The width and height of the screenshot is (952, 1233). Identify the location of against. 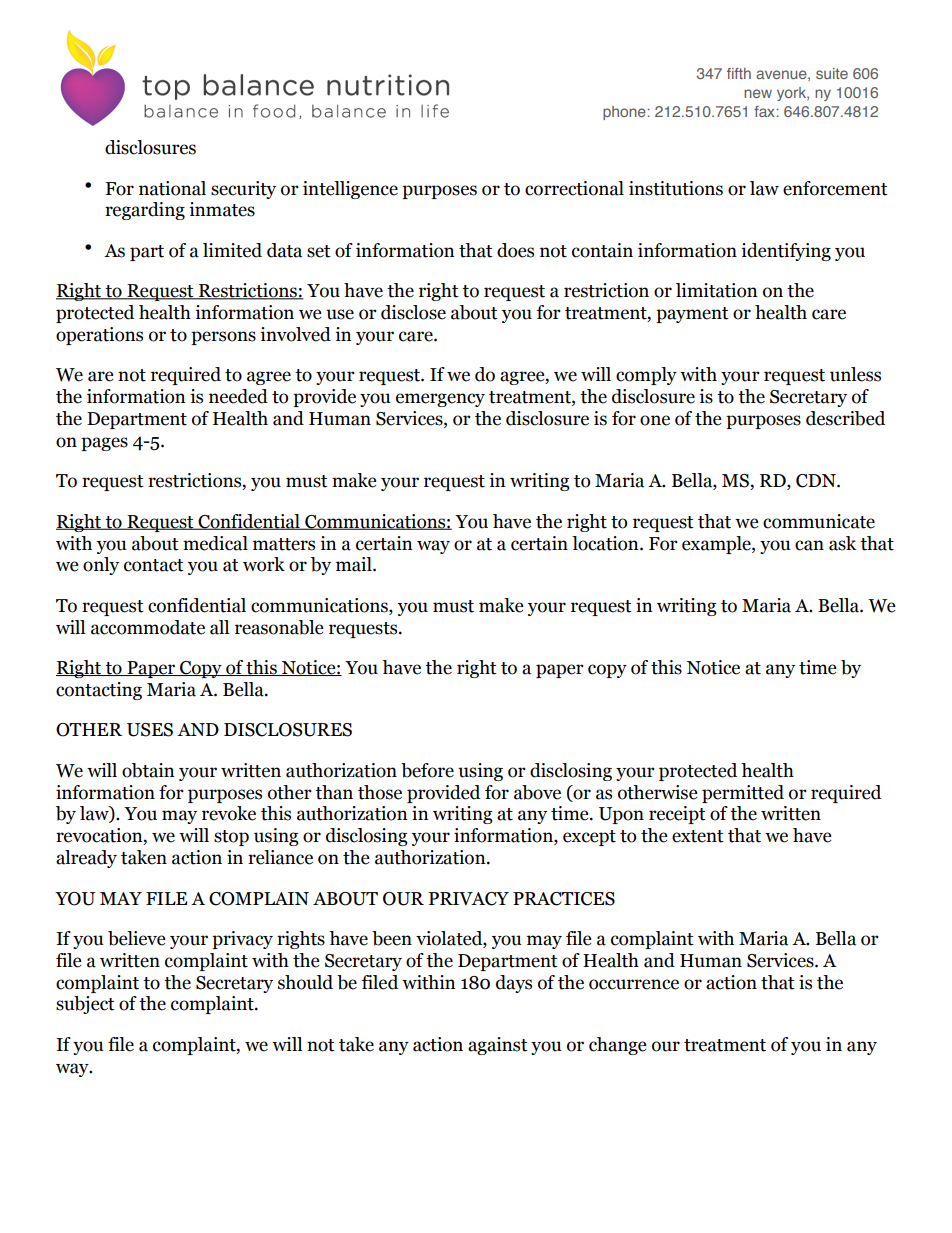
(498, 1046).
